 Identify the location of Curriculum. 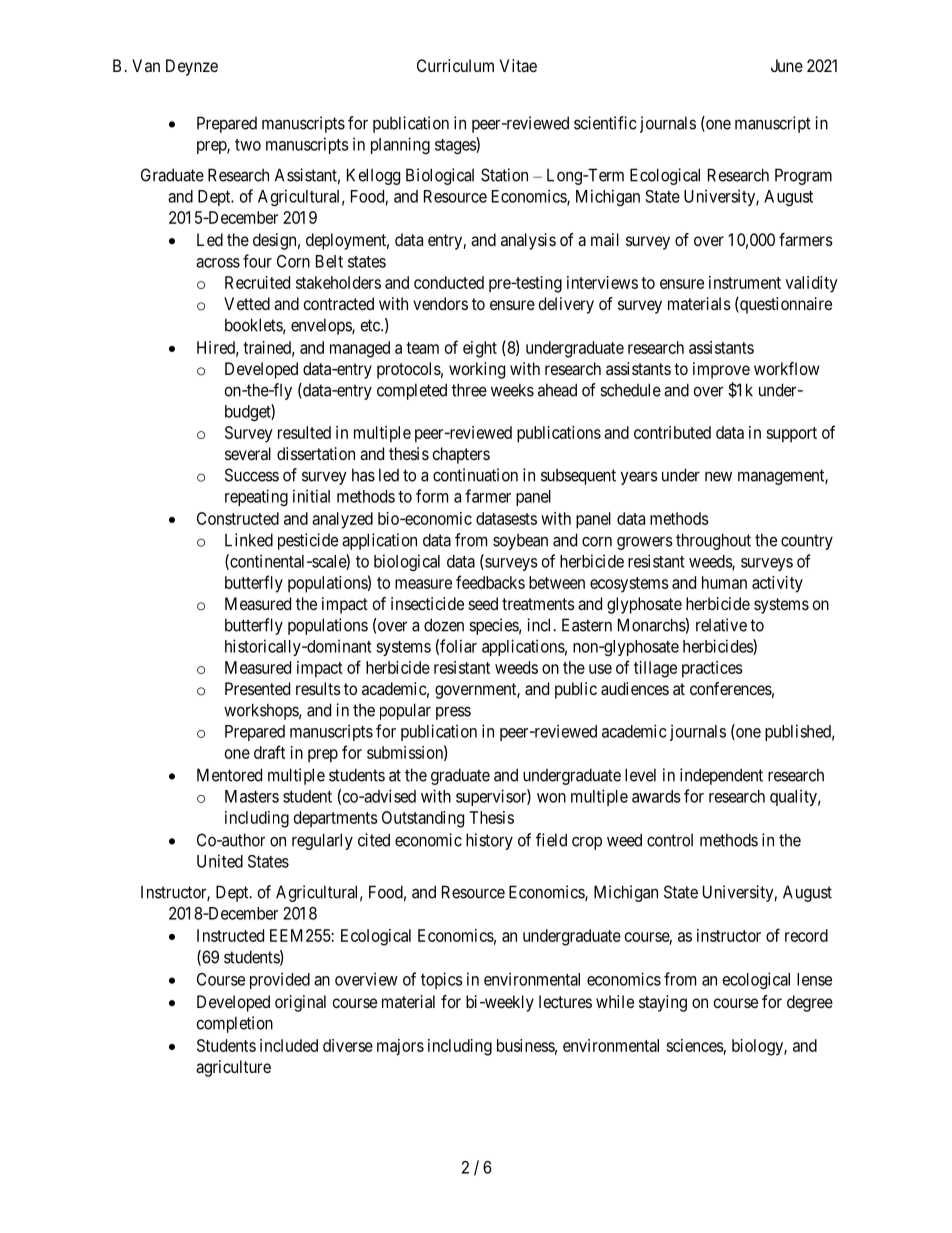
(455, 65).
